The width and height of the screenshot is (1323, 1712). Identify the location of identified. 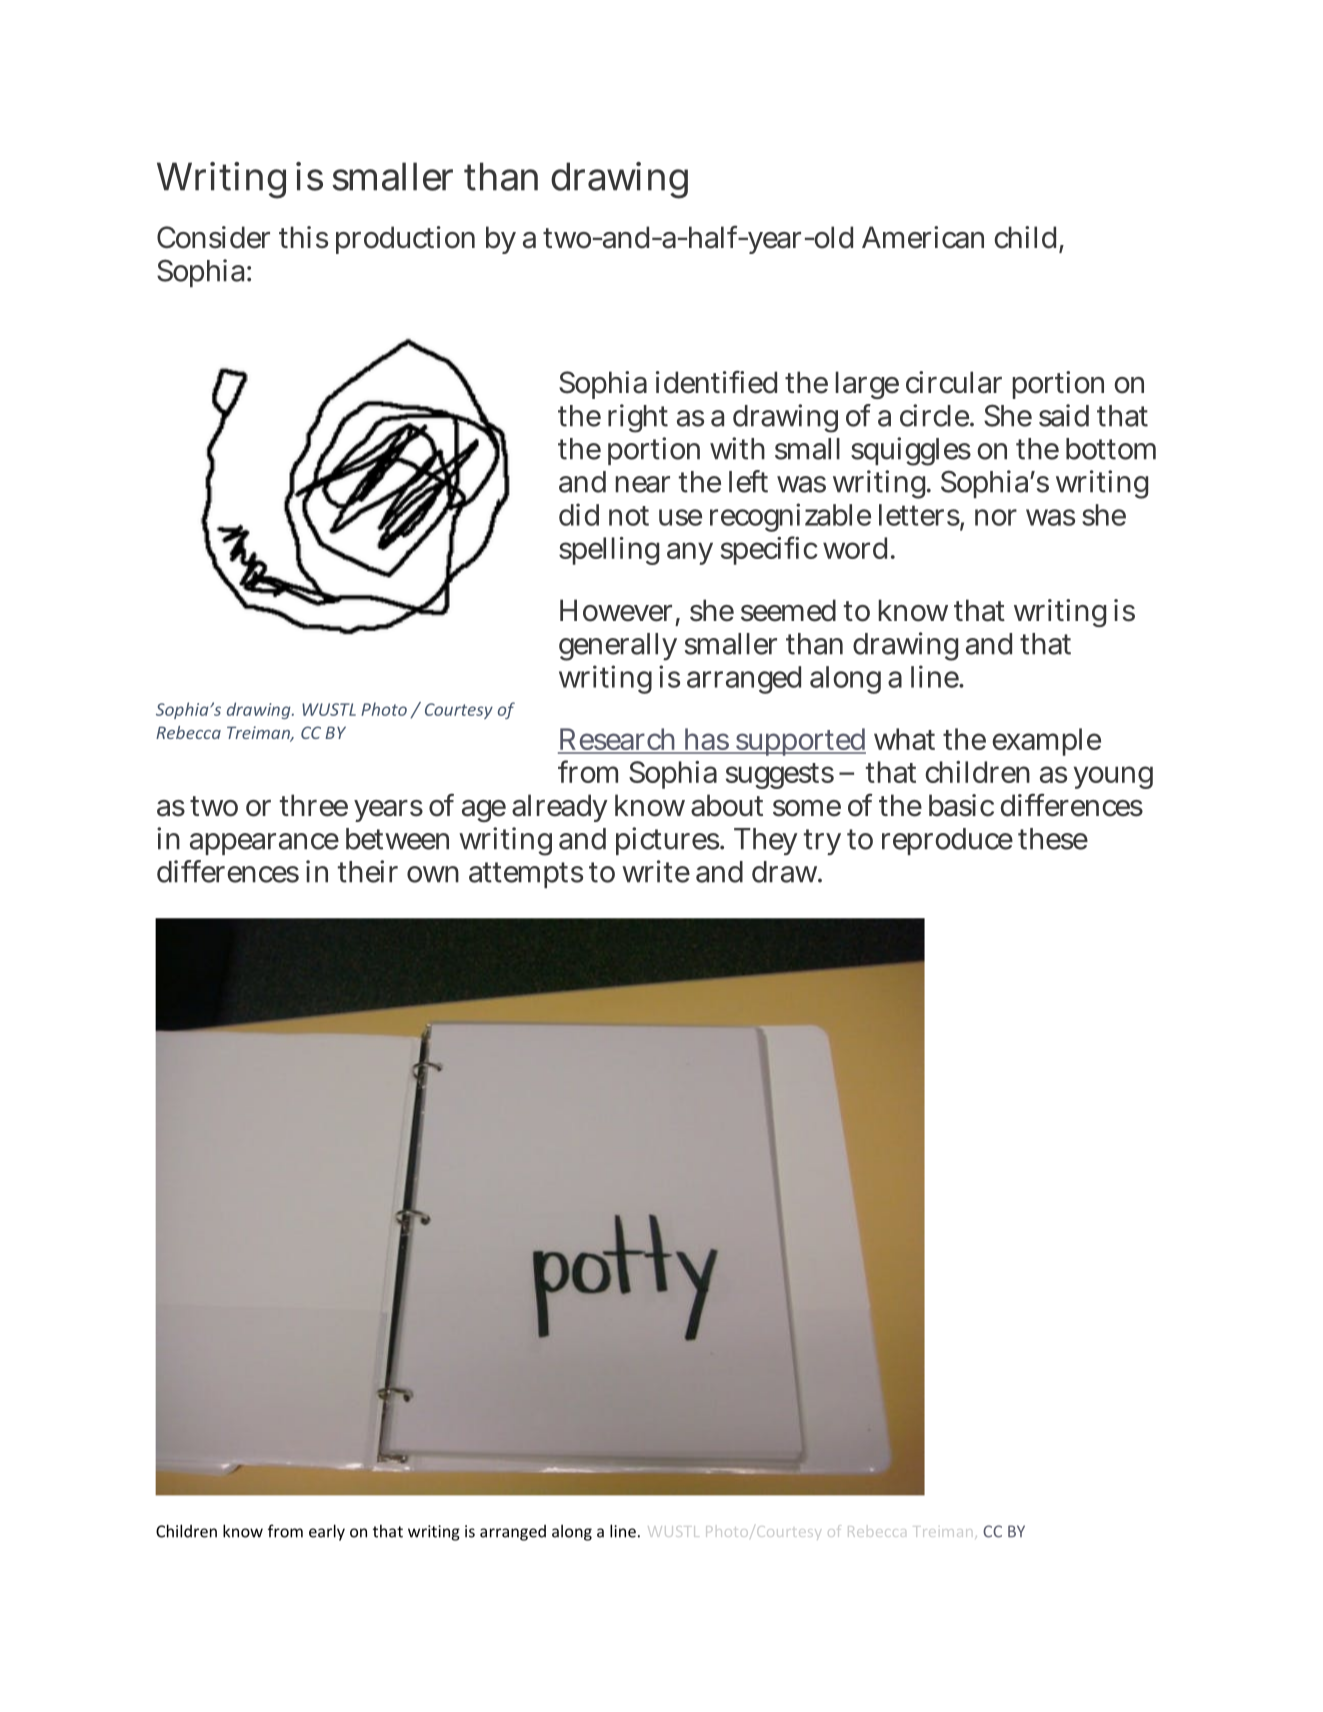
(716, 382).
